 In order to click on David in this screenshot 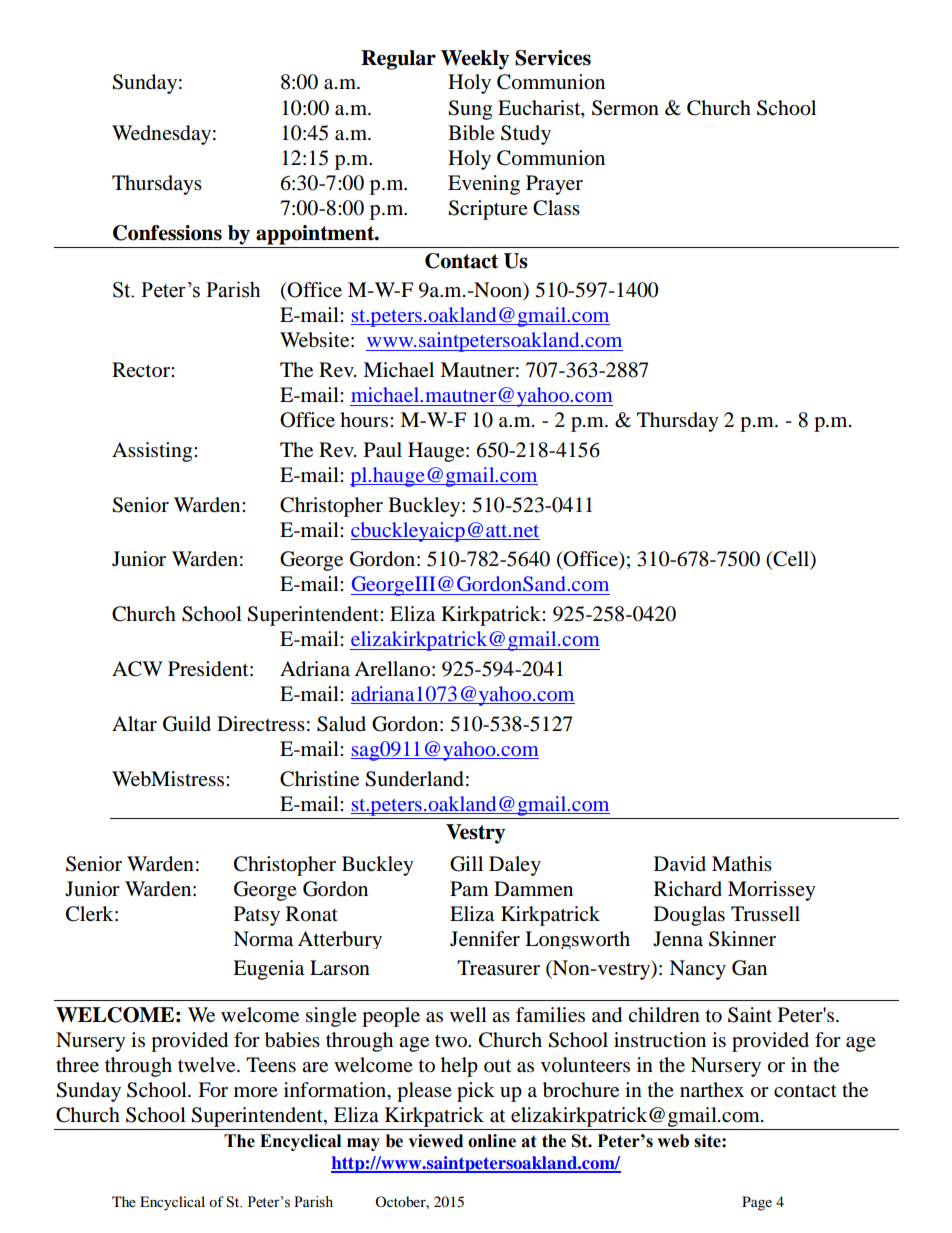, I will do `click(680, 863)`.
